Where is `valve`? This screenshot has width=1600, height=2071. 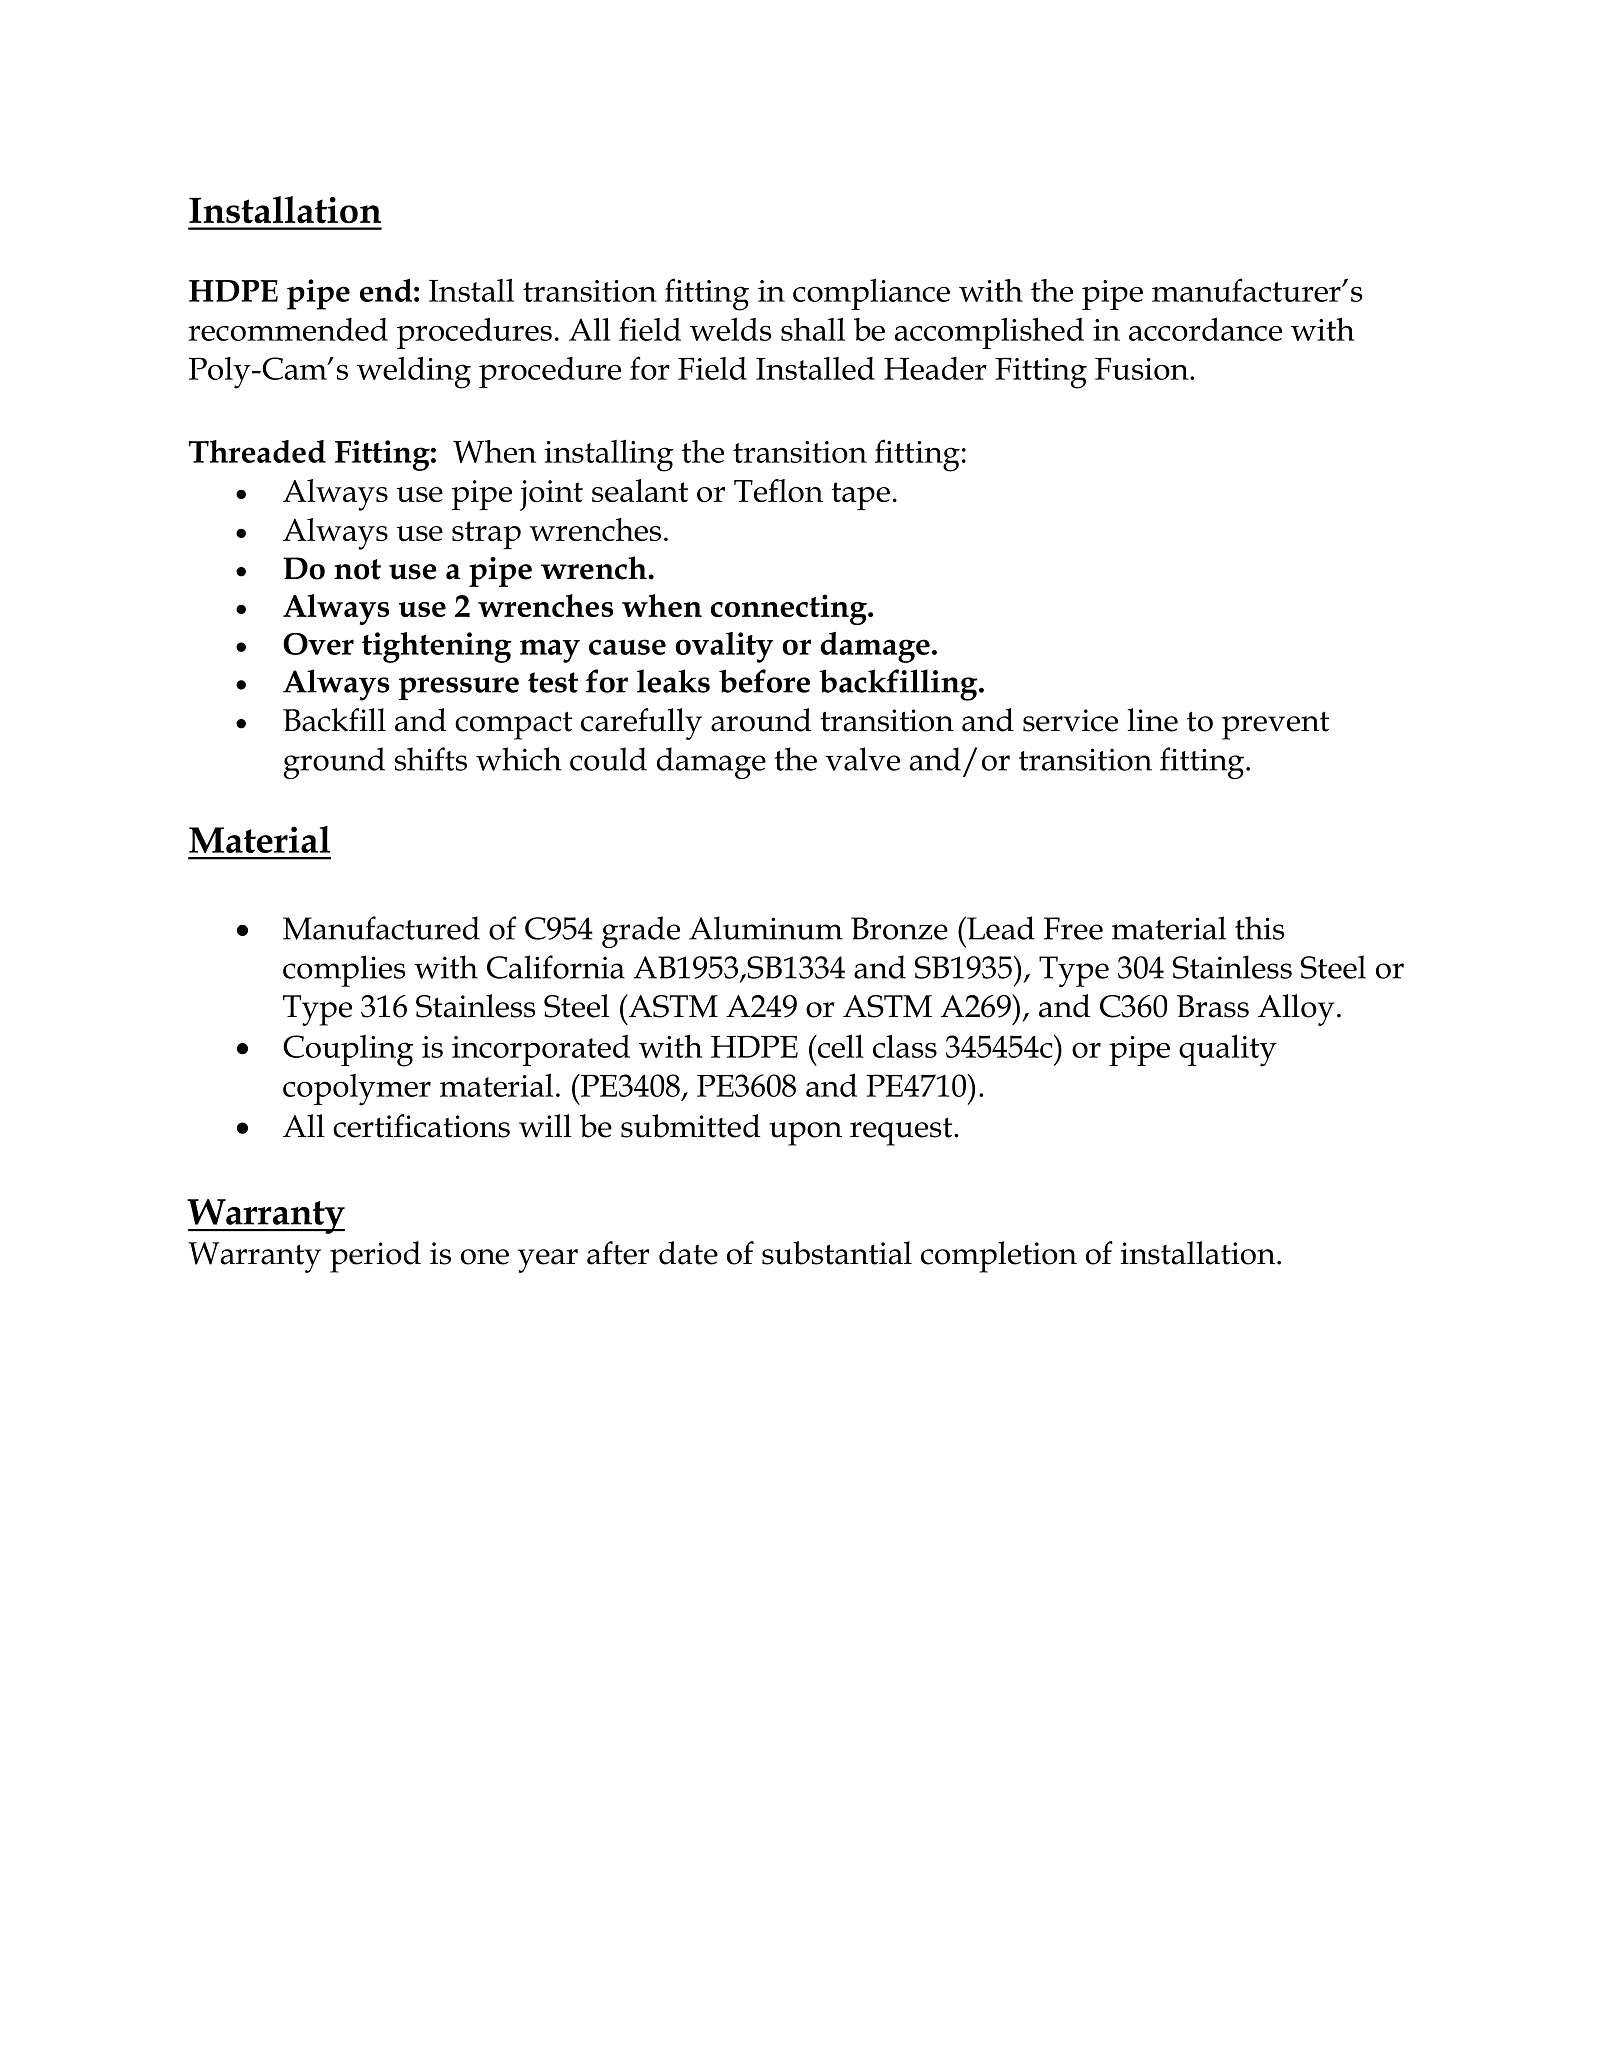
valve is located at coordinates (863, 759).
